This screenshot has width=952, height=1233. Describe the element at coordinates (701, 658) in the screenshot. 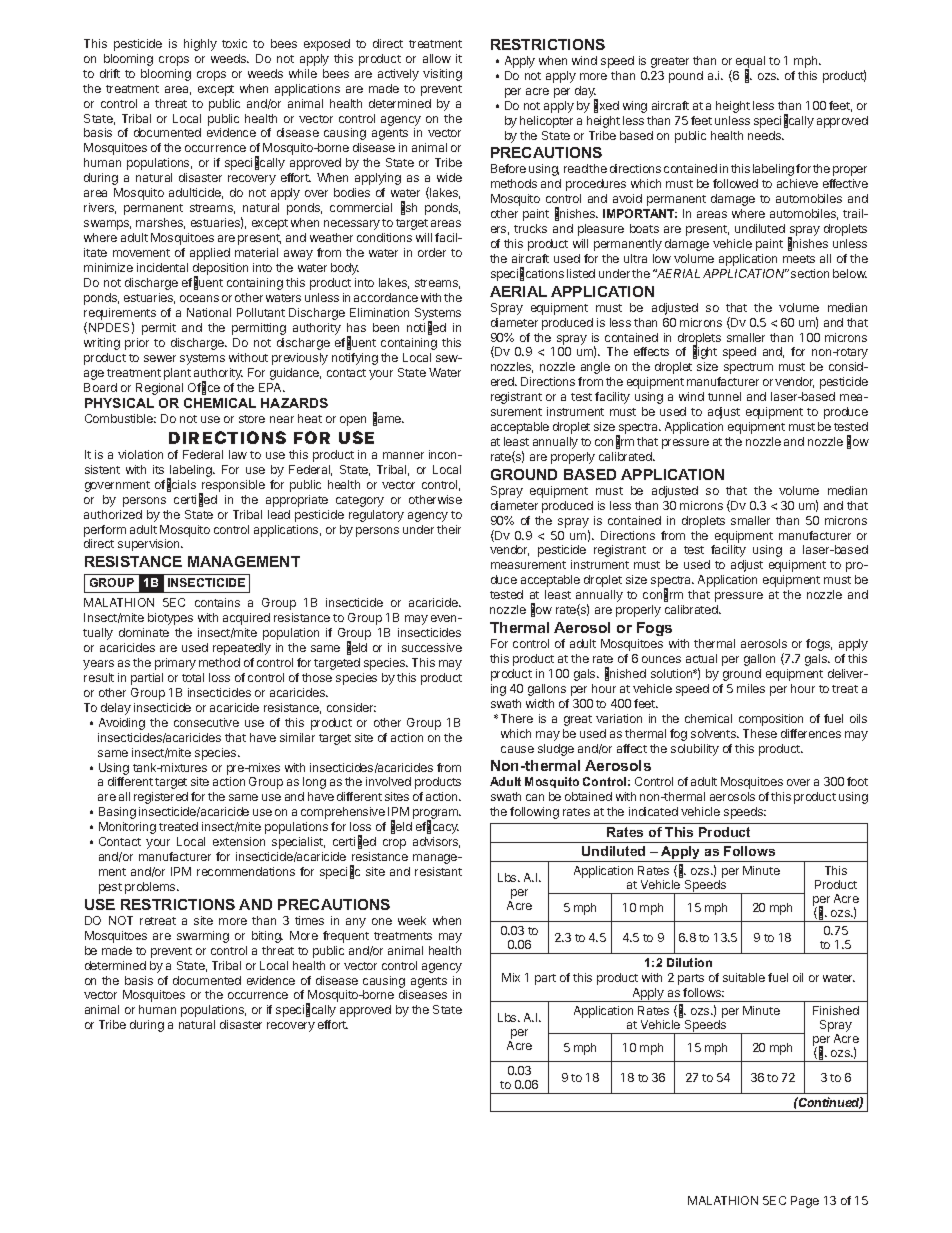

I see `actual` at that location.
